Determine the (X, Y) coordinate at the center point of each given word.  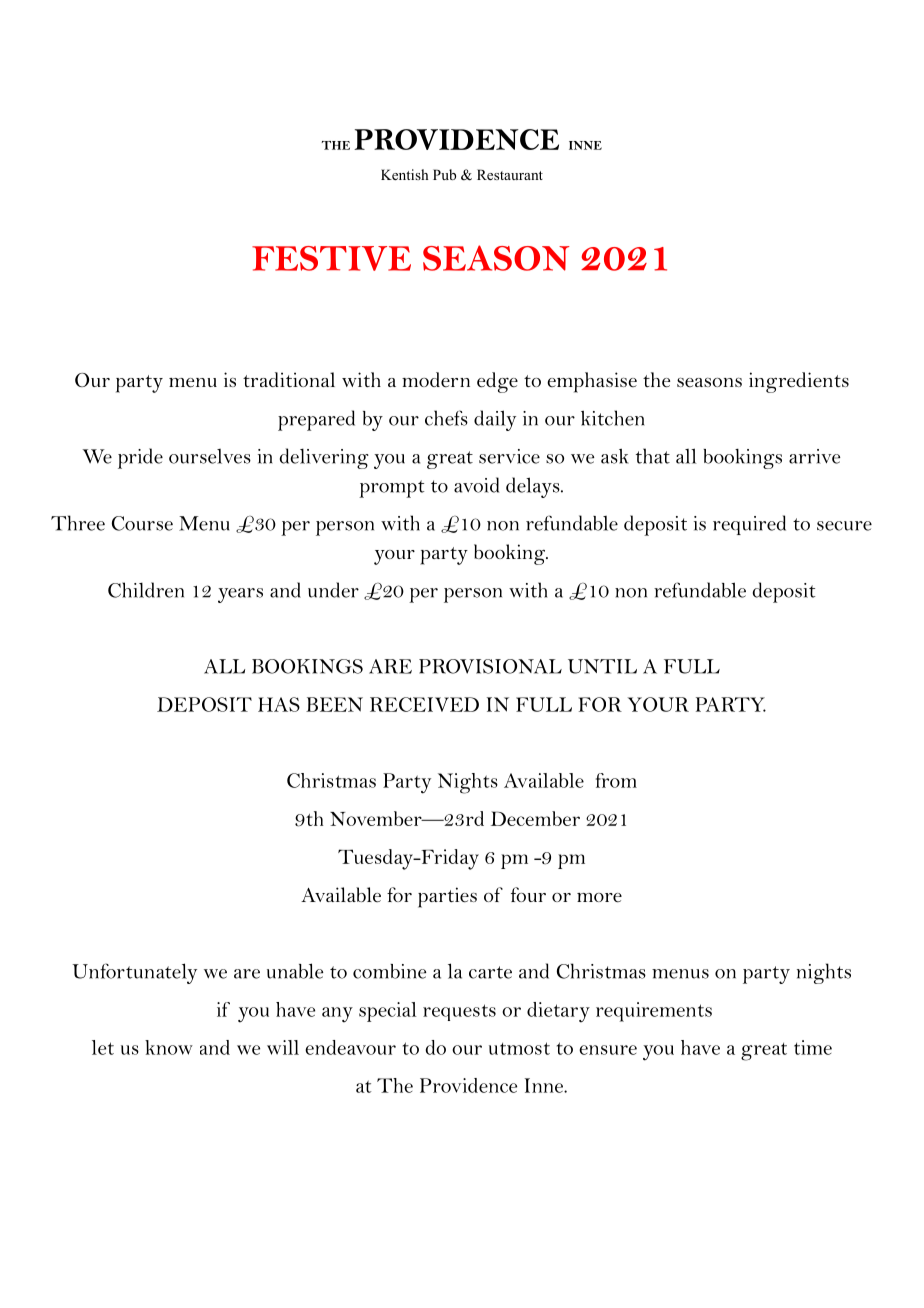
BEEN (334, 704)
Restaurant (510, 174)
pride (140, 458)
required (749, 525)
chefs (446, 418)
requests (459, 1012)
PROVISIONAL (490, 666)
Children (146, 590)
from (616, 780)
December (535, 818)
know (169, 1047)
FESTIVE (331, 258)
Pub (444, 174)
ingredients (799, 382)
